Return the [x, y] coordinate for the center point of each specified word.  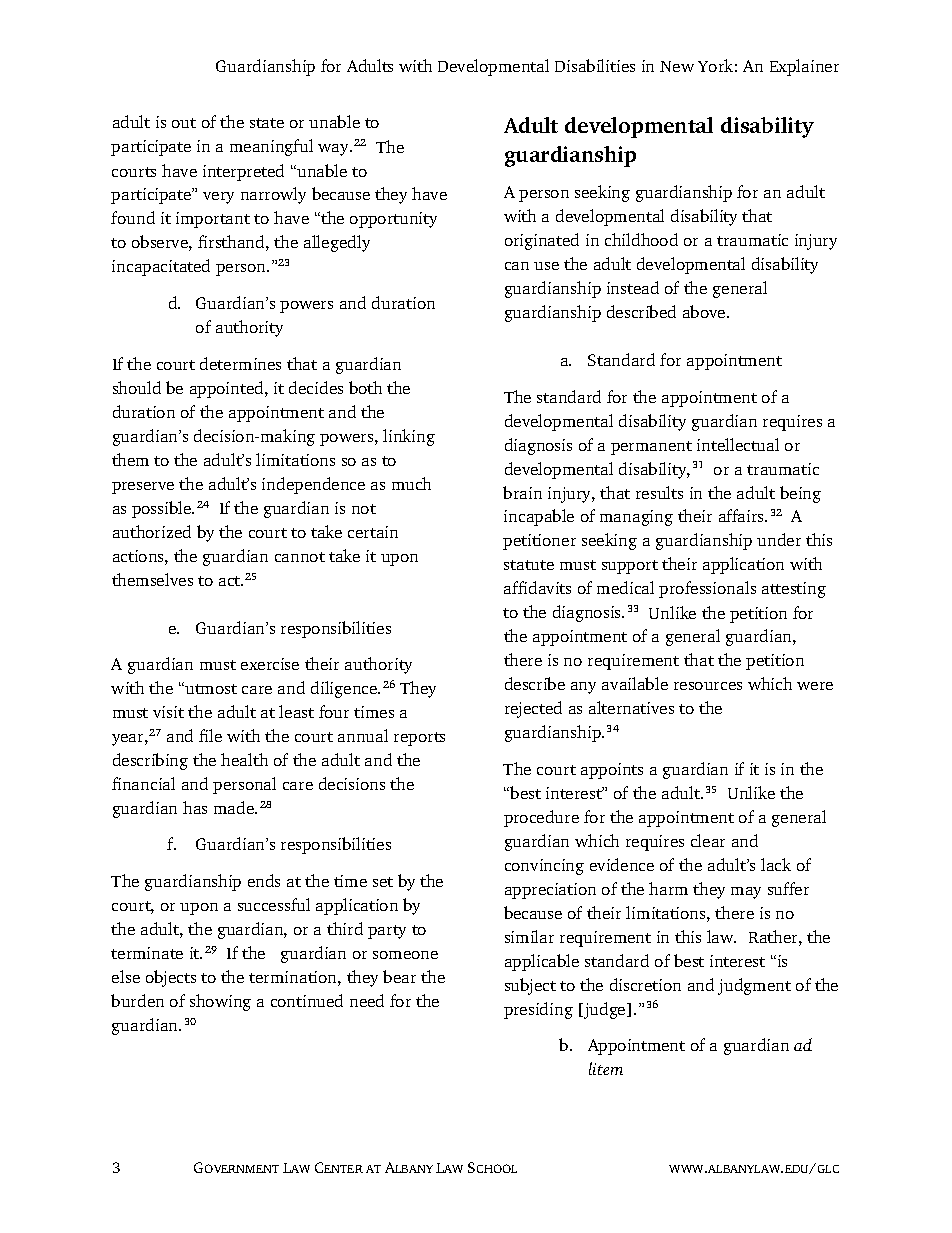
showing [220, 1002]
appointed [228, 389]
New [677, 66]
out [184, 123]
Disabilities [595, 65]
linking [409, 437]
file [210, 735]
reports [419, 739]
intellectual [738, 444]
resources [708, 686]
